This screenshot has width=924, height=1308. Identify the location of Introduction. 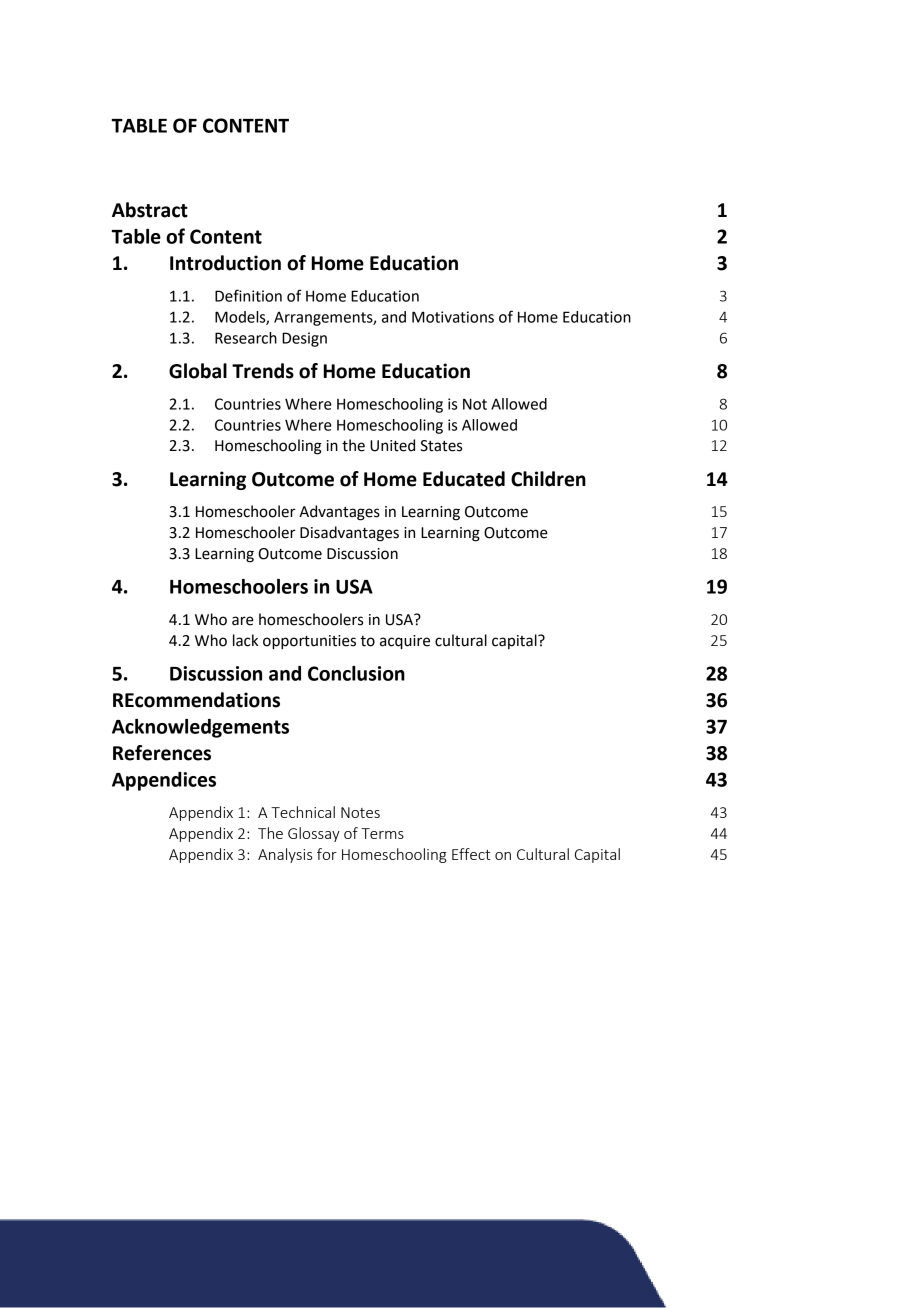
(225, 263).
